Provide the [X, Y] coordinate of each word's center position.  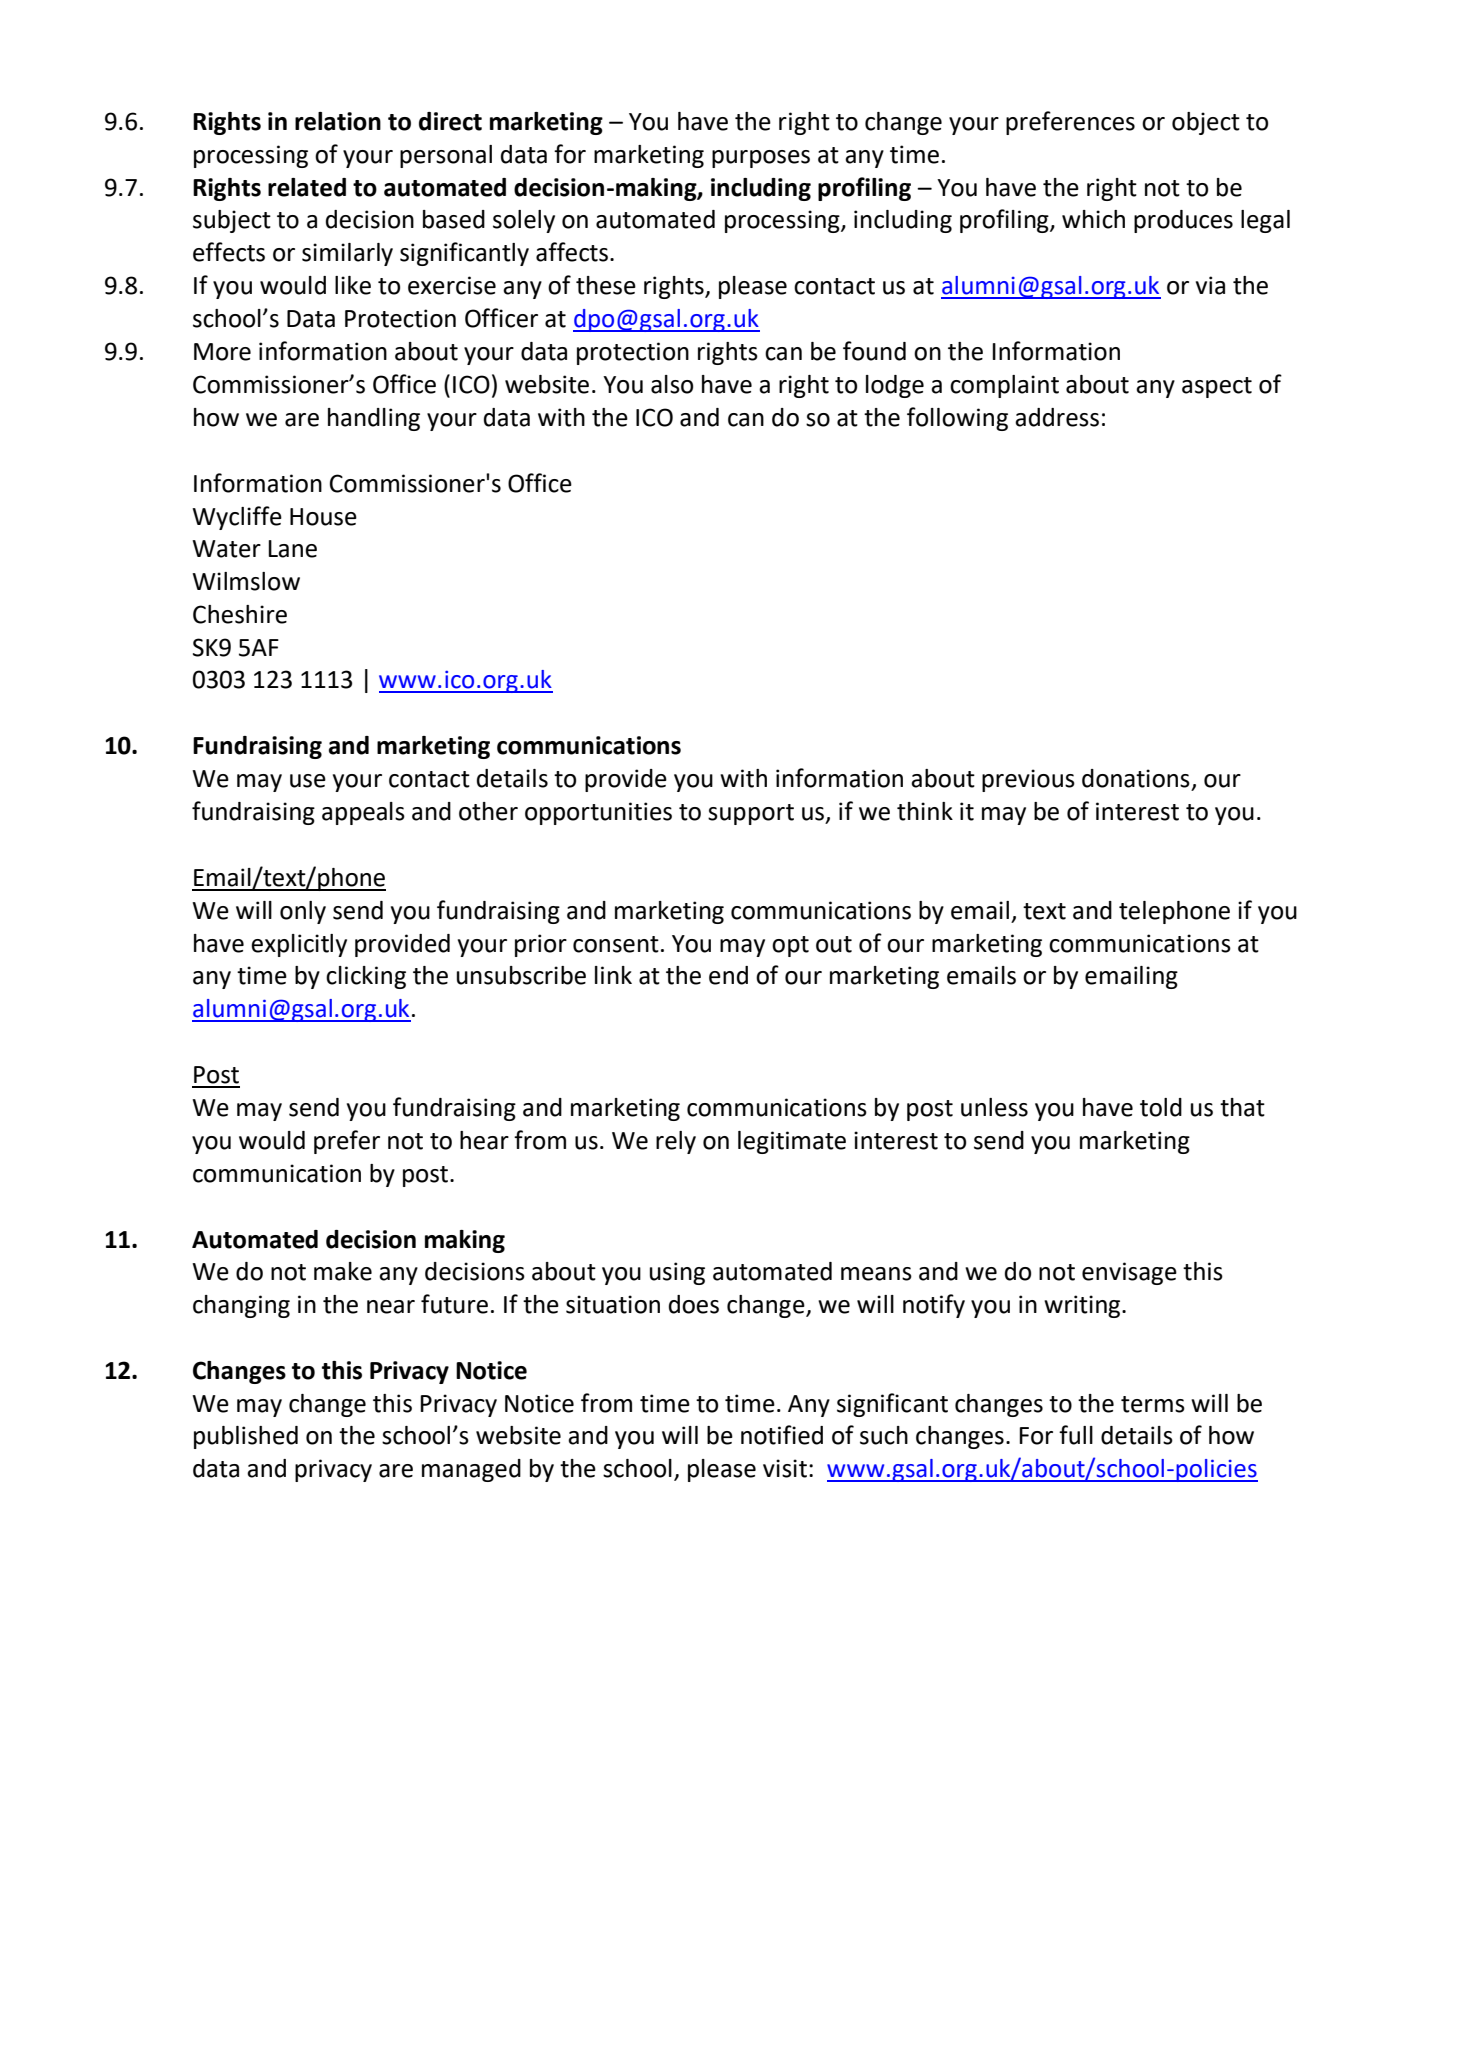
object [1206, 123]
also [672, 384]
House [323, 517]
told [1161, 1107]
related [307, 187]
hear [484, 1140]
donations [1136, 778]
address [1057, 417]
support [751, 814]
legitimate [792, 1142]
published [246, 1437]
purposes [761, 159]
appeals [363, 813]
